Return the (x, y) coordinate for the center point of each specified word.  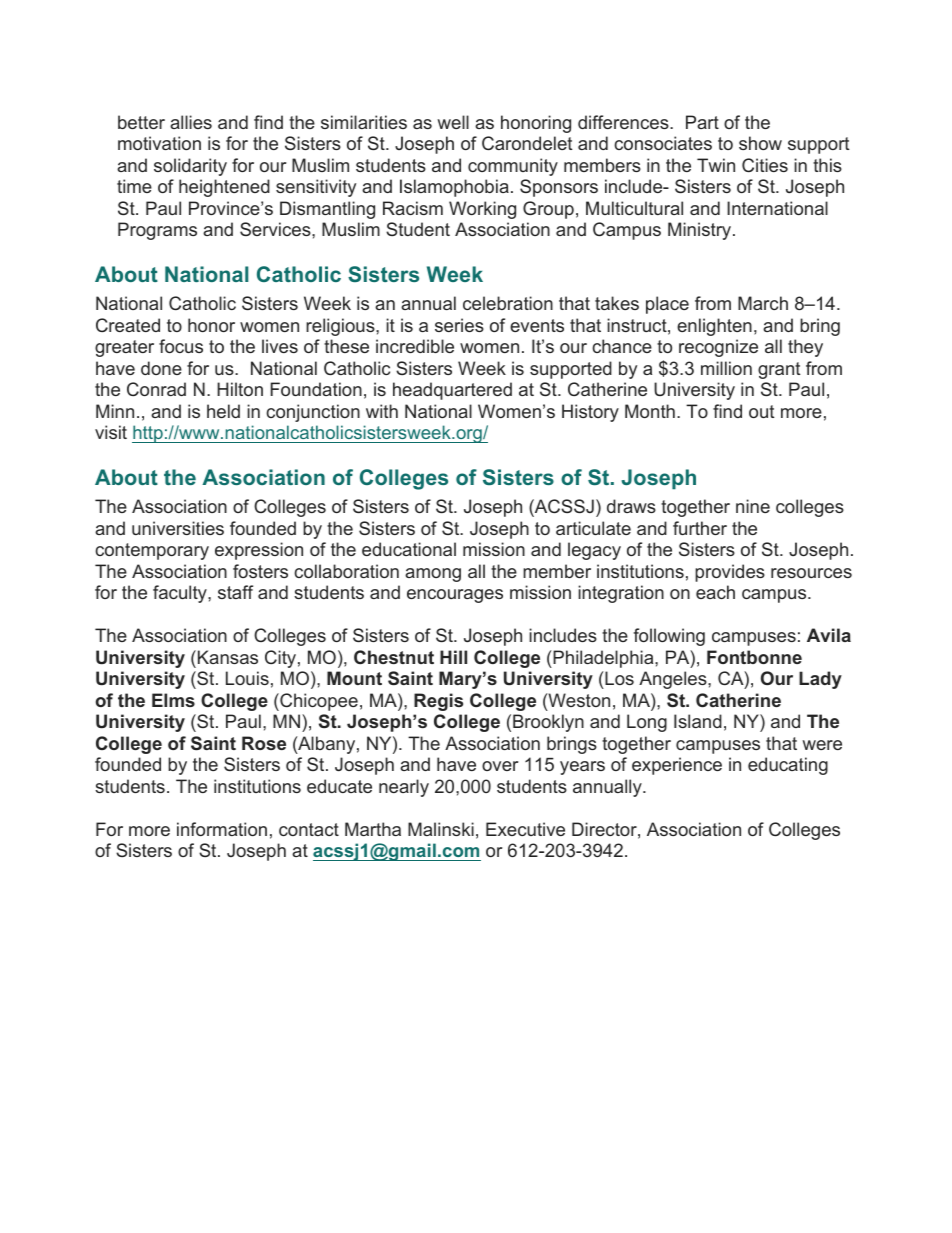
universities (178, 528)
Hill (453, 657)
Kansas (228, 657)
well (453, 122)
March (763, 303)
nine (753, 506)
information (222, 829)
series (459, 325)
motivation (159, 143)
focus (181, 346)
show (760, 143)
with (382, 411)
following (669, 637)
